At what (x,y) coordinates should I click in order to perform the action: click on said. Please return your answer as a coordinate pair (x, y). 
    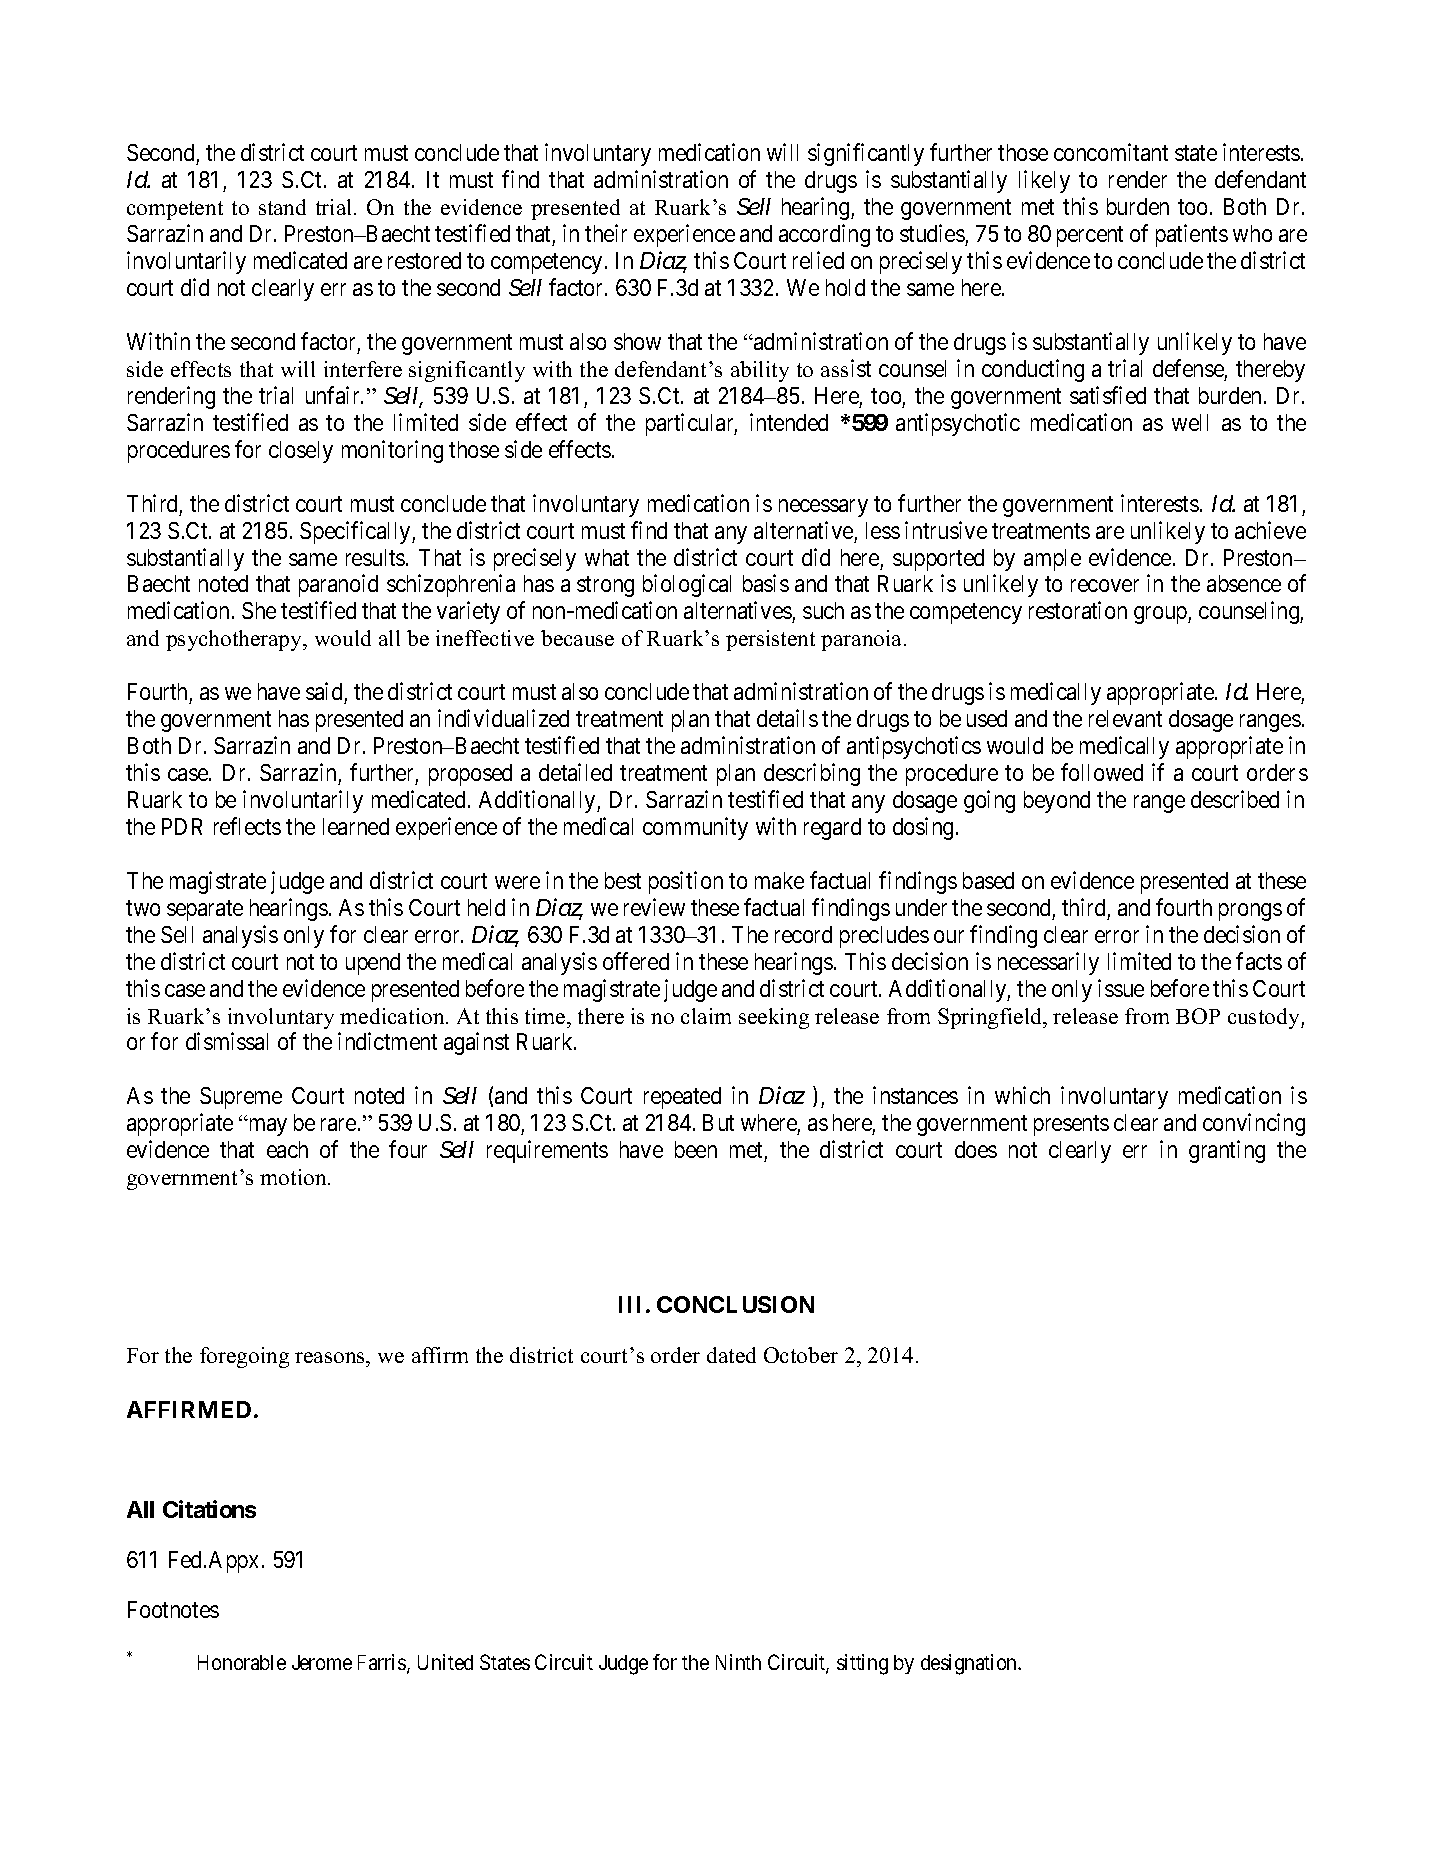
    Looking at the image, I should click on (324, 691).
